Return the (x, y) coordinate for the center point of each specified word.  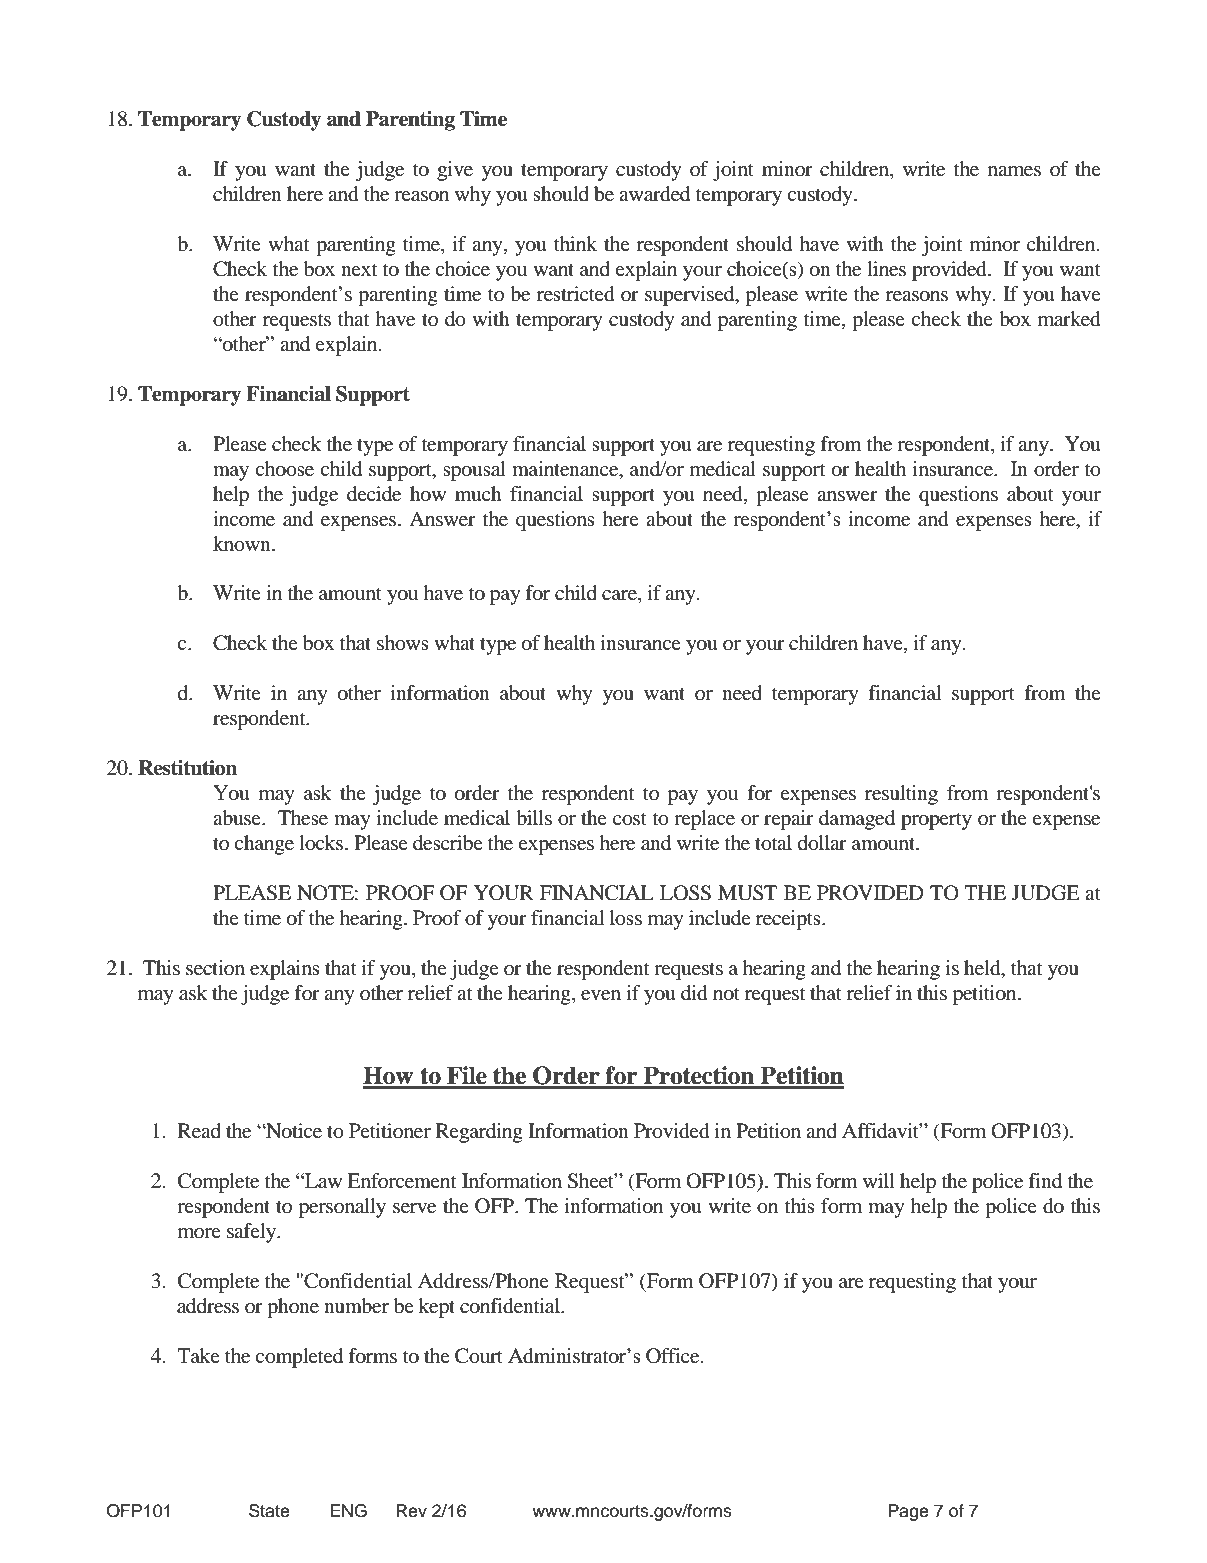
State (269, 1511)
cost (630, 819)
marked (1069, 319)
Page (908, 1512)
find (1045, 1181)
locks (321, 843)
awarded (654, 194)
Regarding (479, 1133)
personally (342, 1208)
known (243, 544)
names (1014, 171)
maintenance (566, 469)
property (936, 821)
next (359, 269)
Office (674, 1356)
